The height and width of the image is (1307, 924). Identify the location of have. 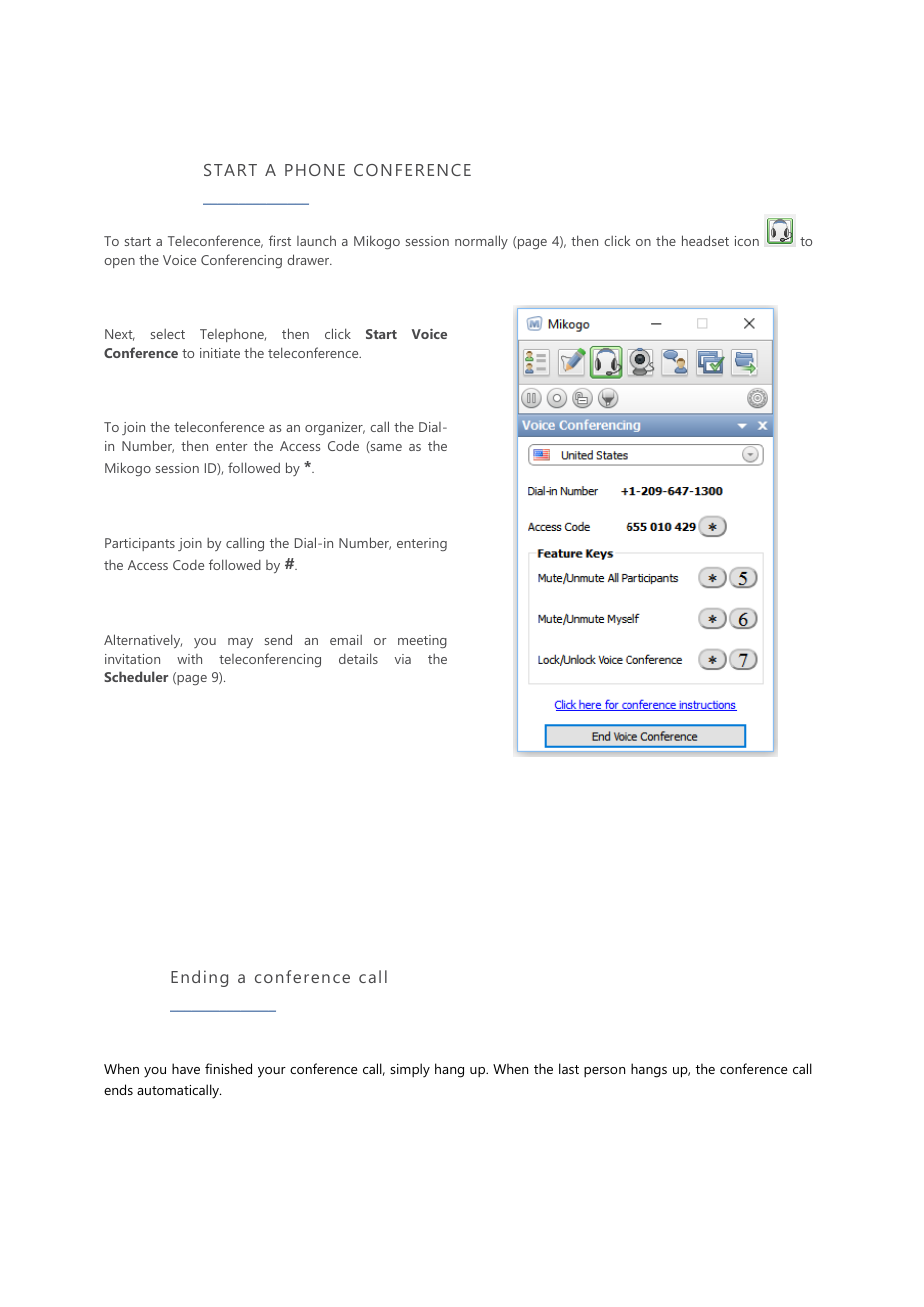
(186, 1068).
